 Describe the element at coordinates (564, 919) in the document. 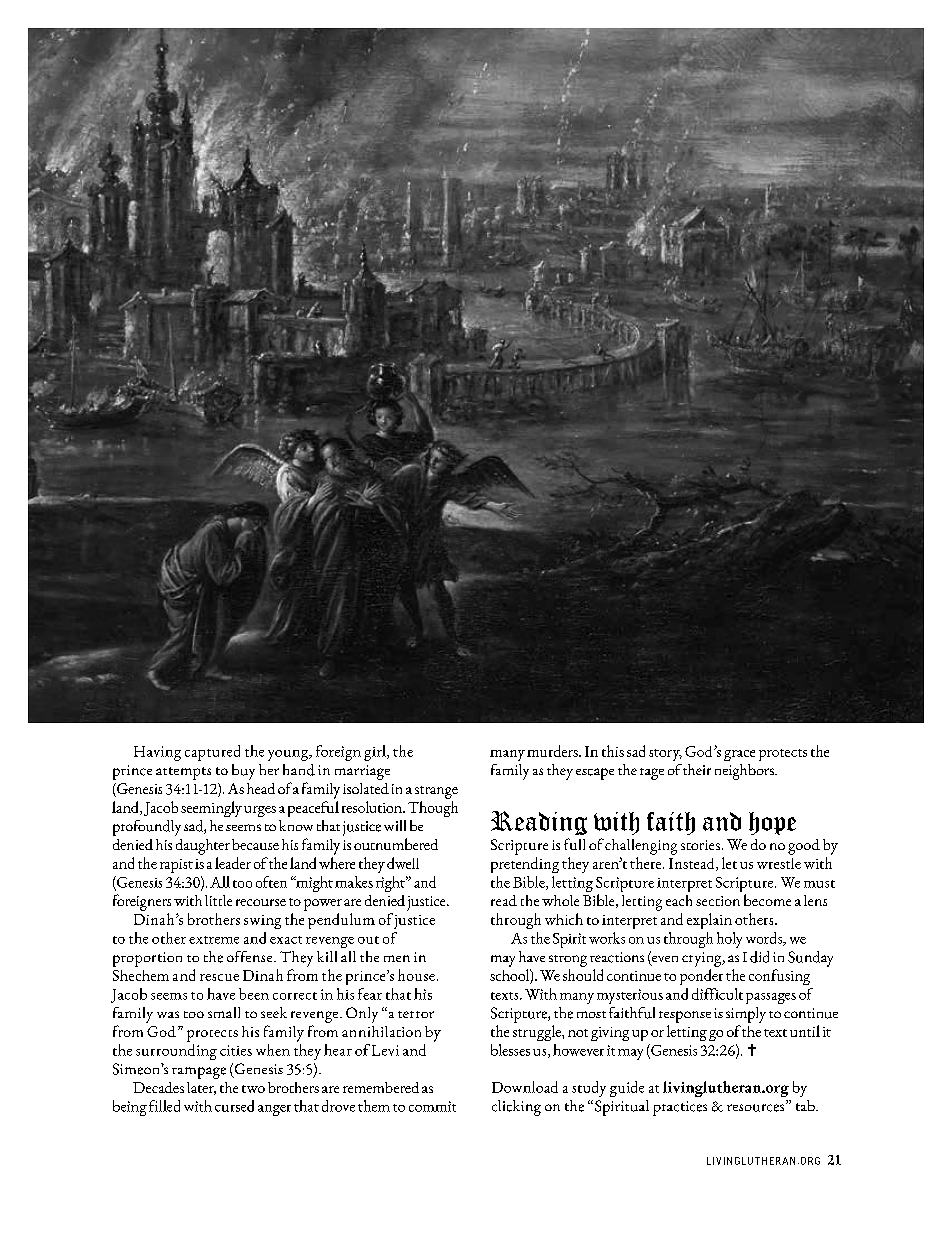

I see `which` at that location.
